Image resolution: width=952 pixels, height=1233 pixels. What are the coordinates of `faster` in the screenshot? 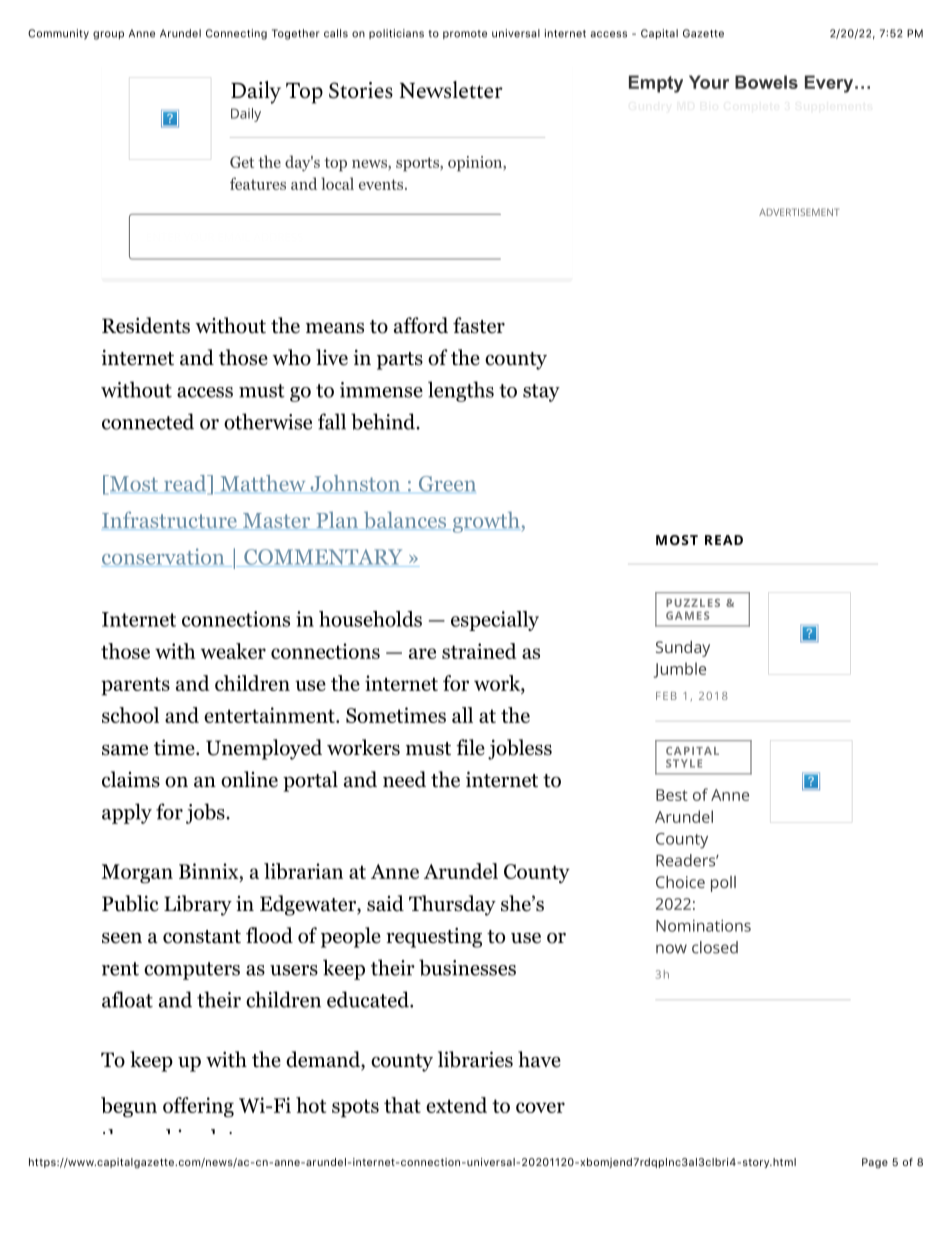 It's located at (479, 325).
